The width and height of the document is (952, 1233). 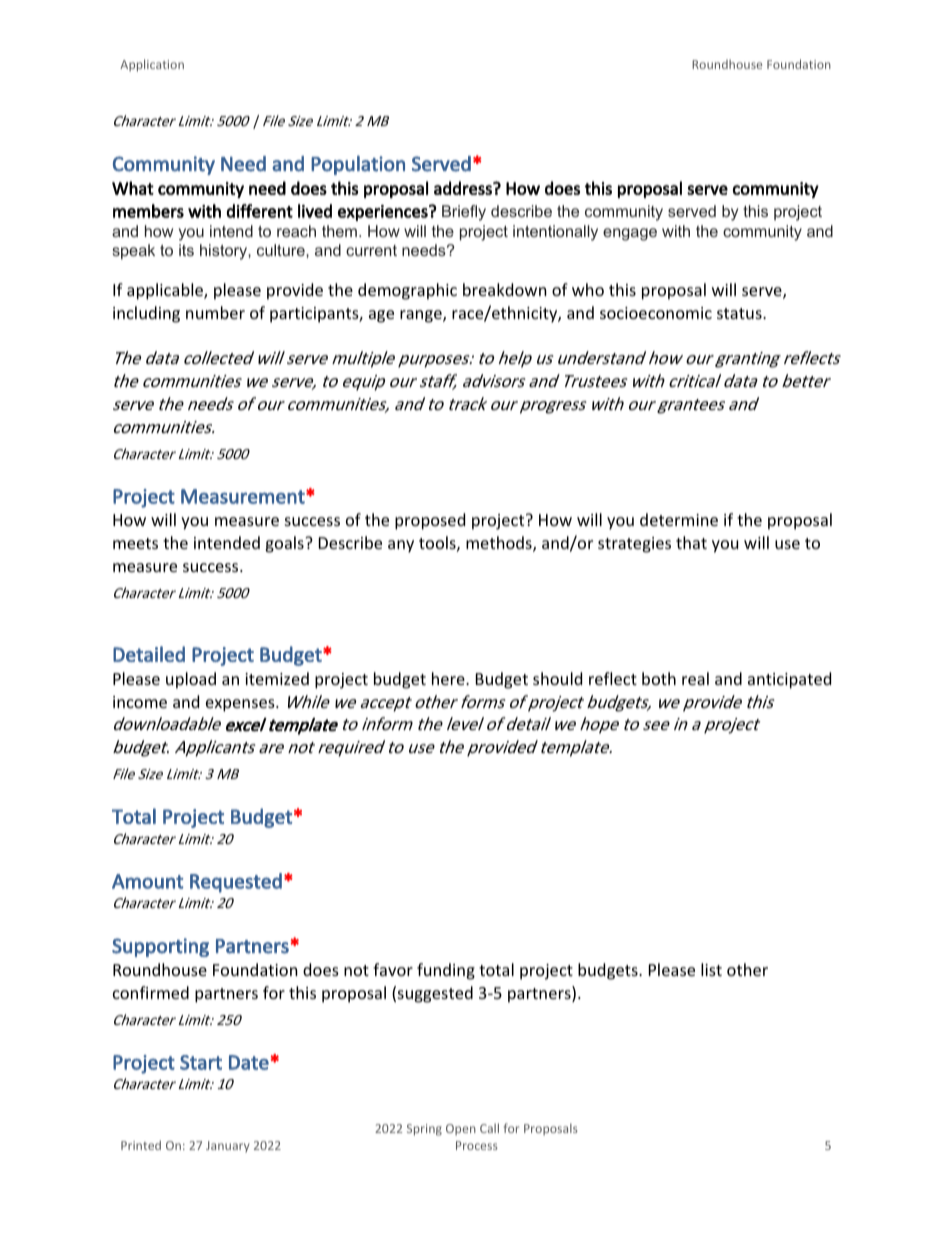 I want to click on upload, so click(x=191, y=680).
